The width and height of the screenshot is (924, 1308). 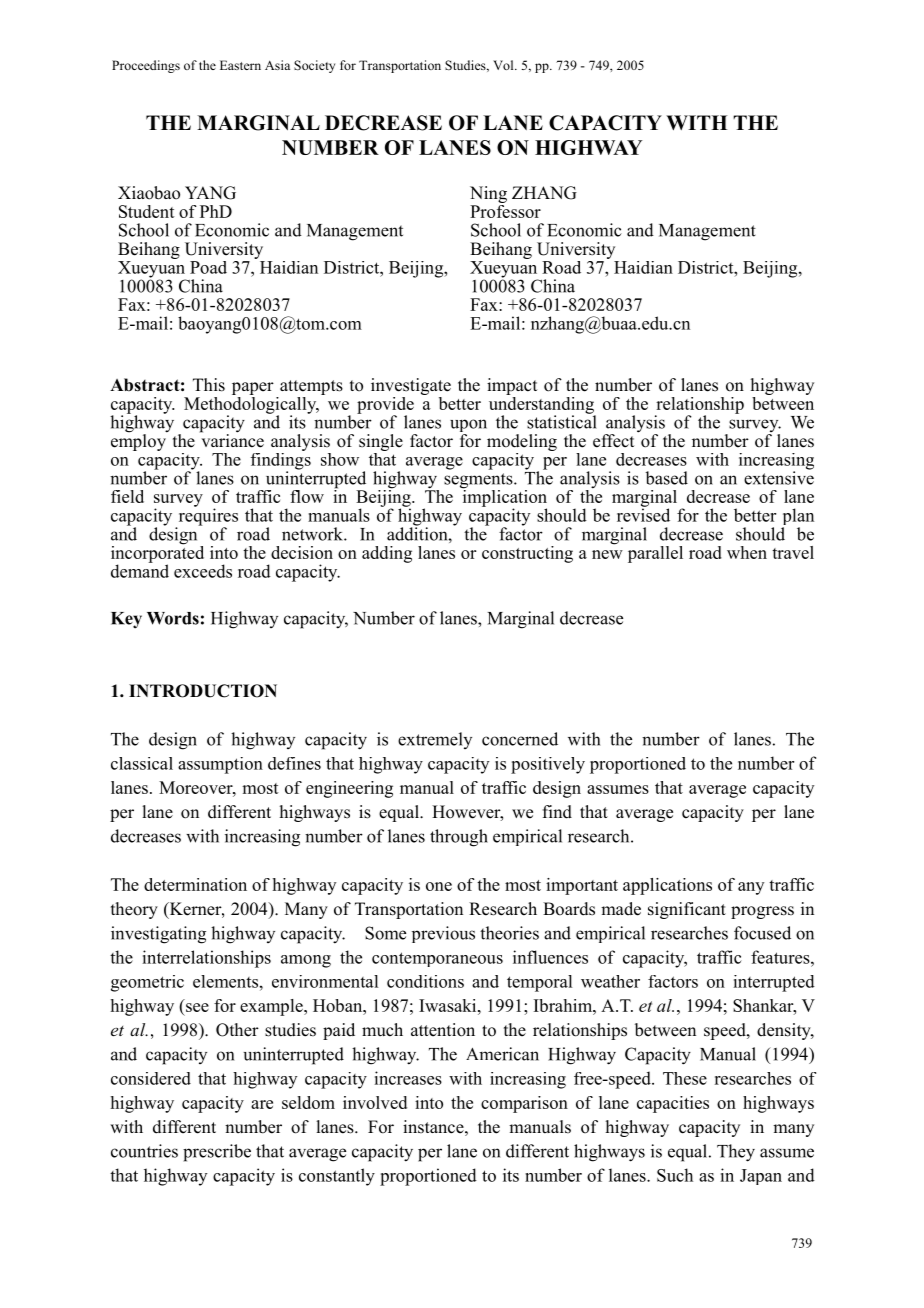 What do you see at coordinates (232, 440) in the screenshot?
I see `variance` at bounding box center [232, 440].
